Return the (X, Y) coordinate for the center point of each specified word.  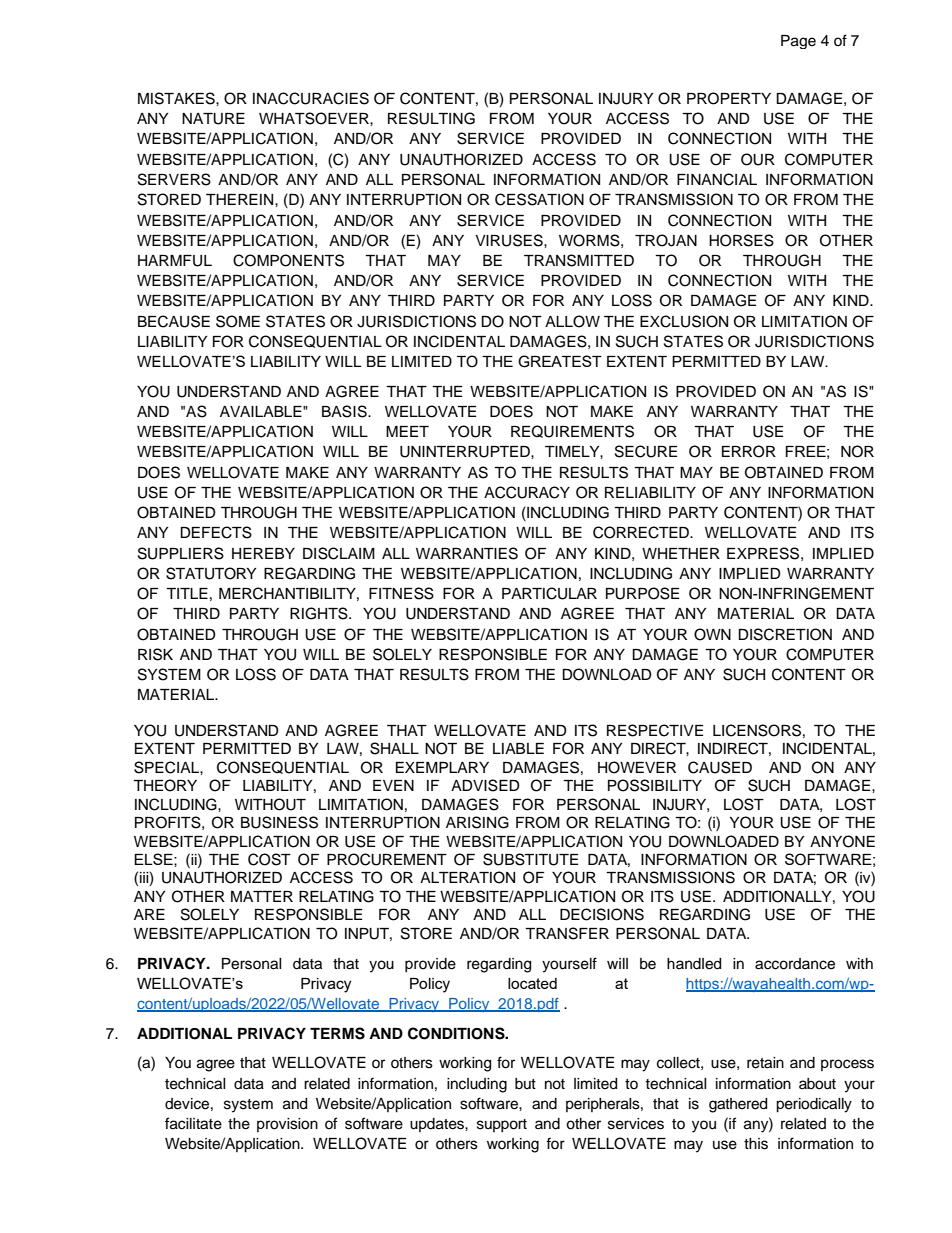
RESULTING (431, 118)
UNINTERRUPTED (466, 452)
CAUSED (720, 767)
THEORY (165, 785)
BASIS (345, 411)
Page (798, 42)
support (502, 1125)
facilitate (193, 1123)
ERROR (749, 451)
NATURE (213, 119)
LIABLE (518, 748)
